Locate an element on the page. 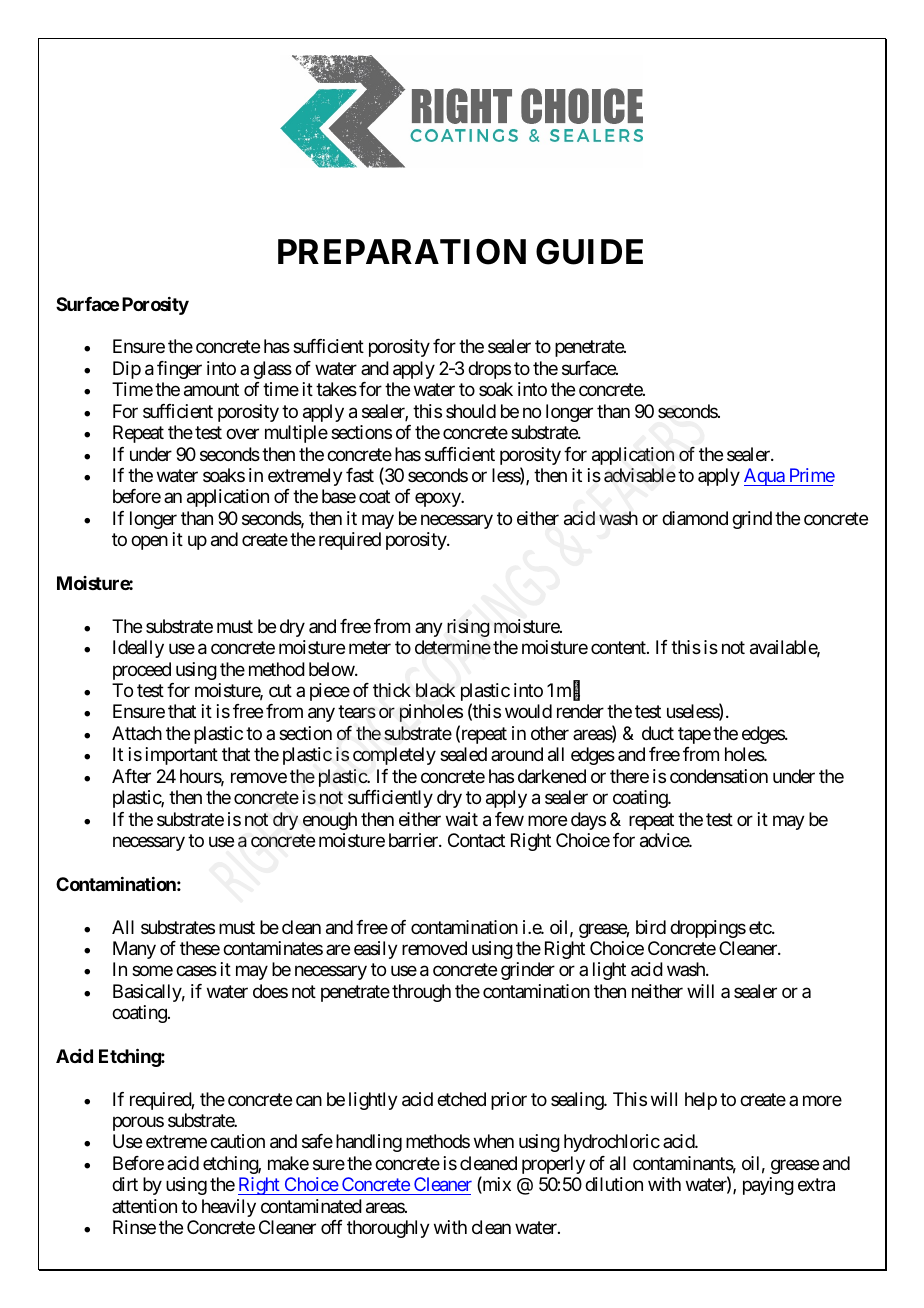 This document has height=1308, width=924. sealed is located at coordinates (463, 754).
